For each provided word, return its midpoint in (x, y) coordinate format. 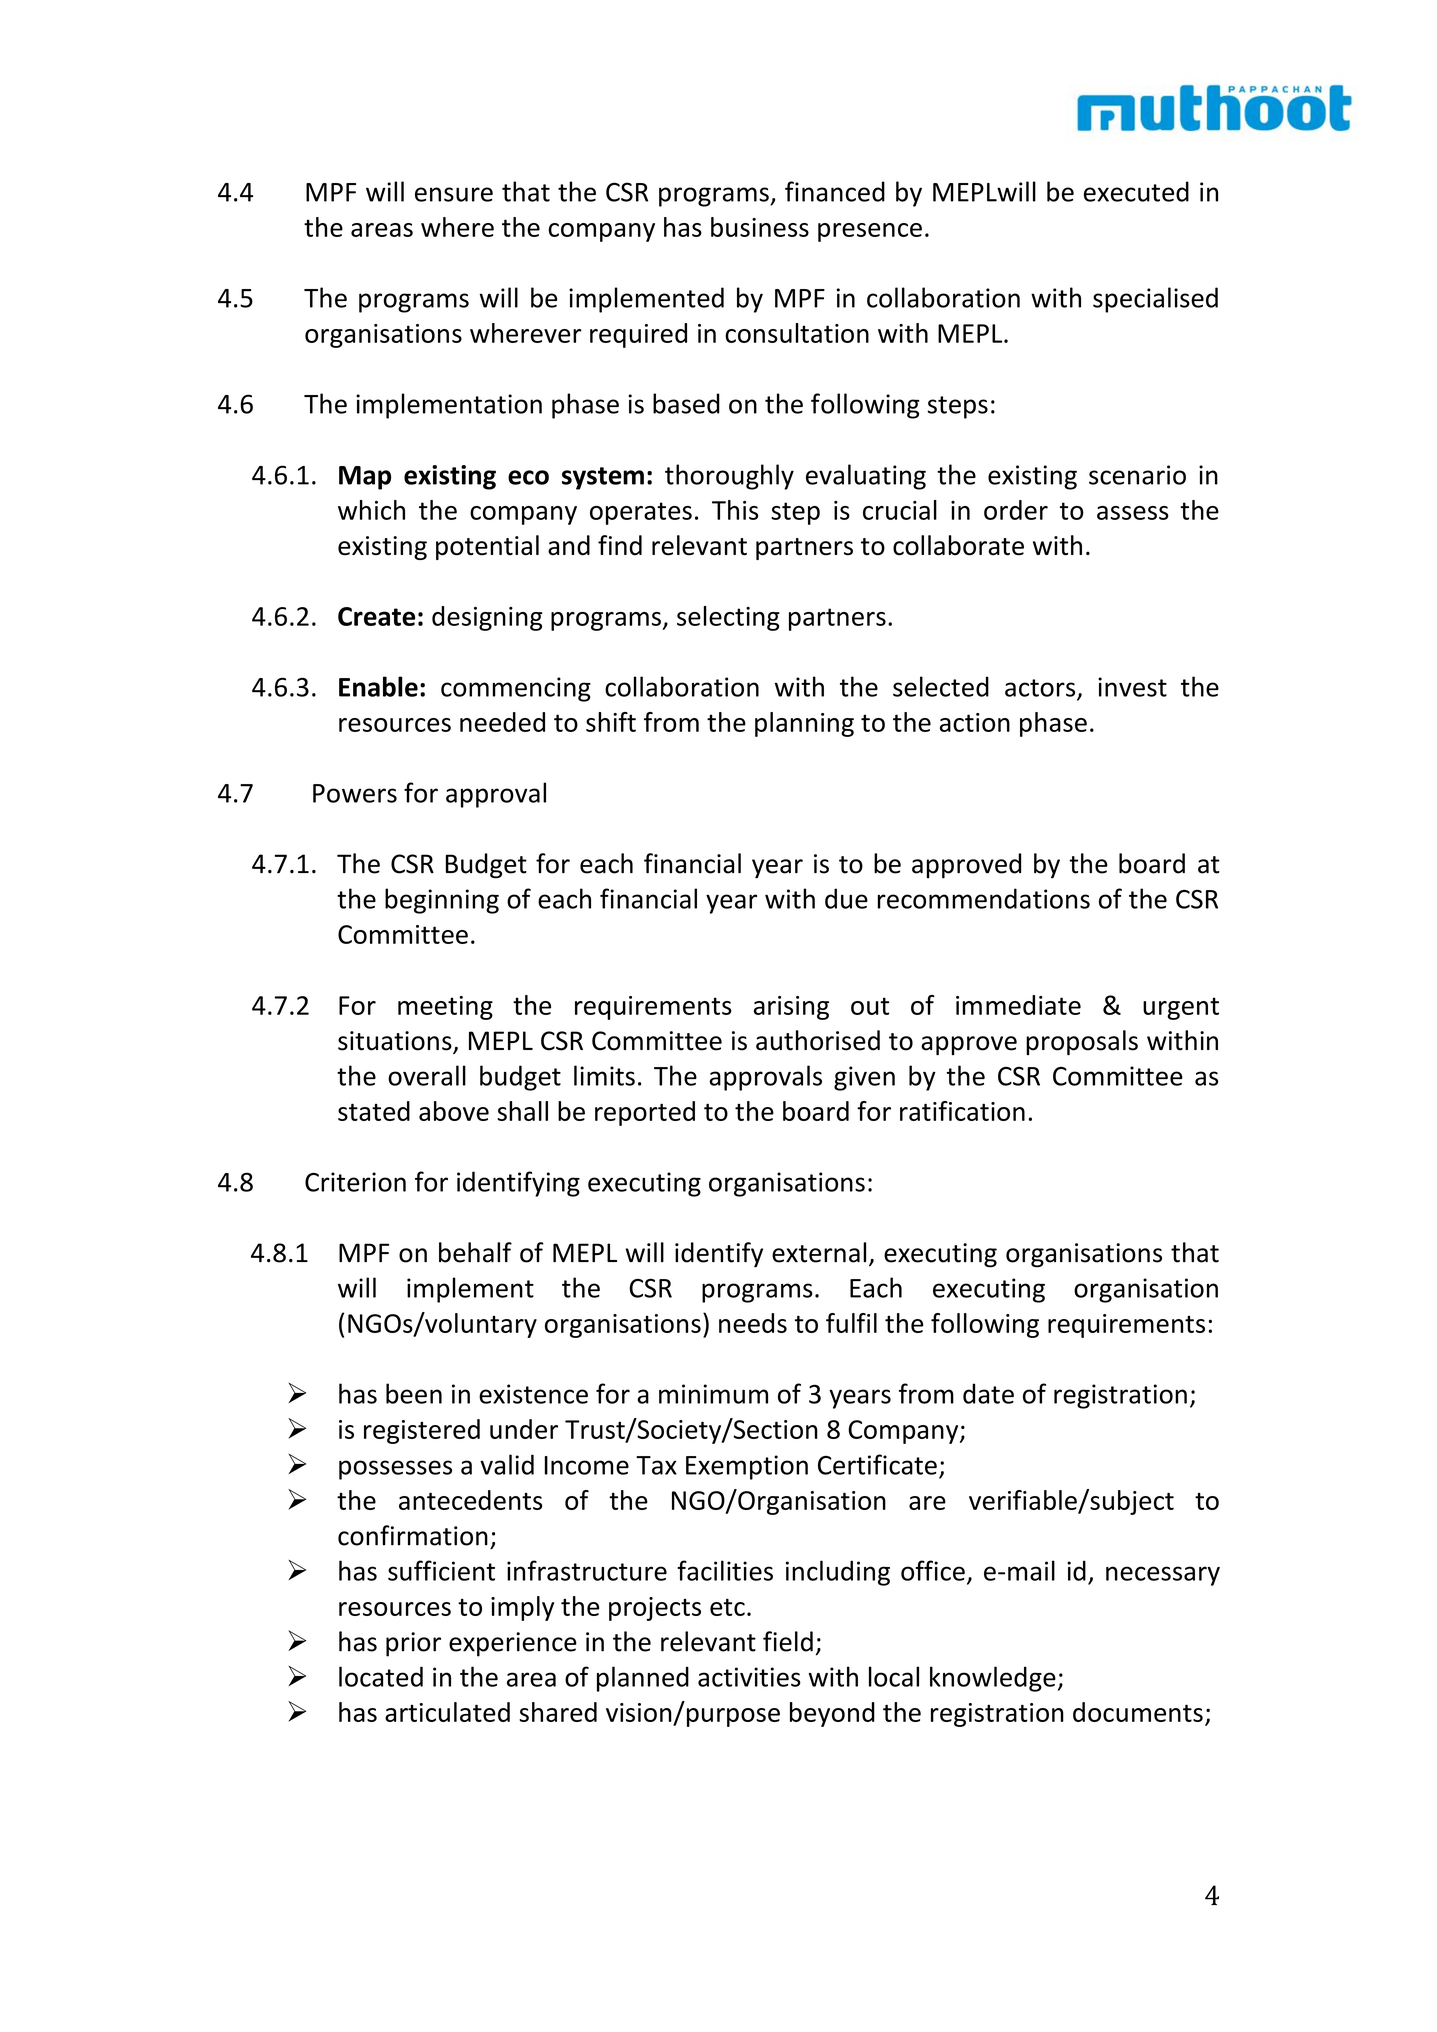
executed (1136, 191)
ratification (962, 1111)
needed (502, 722)
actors (1041, 689)
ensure (454, 194)
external (819, 1252)
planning (804, 724)
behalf (475, 1252)
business (760, 227)
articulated (447, 1712)
